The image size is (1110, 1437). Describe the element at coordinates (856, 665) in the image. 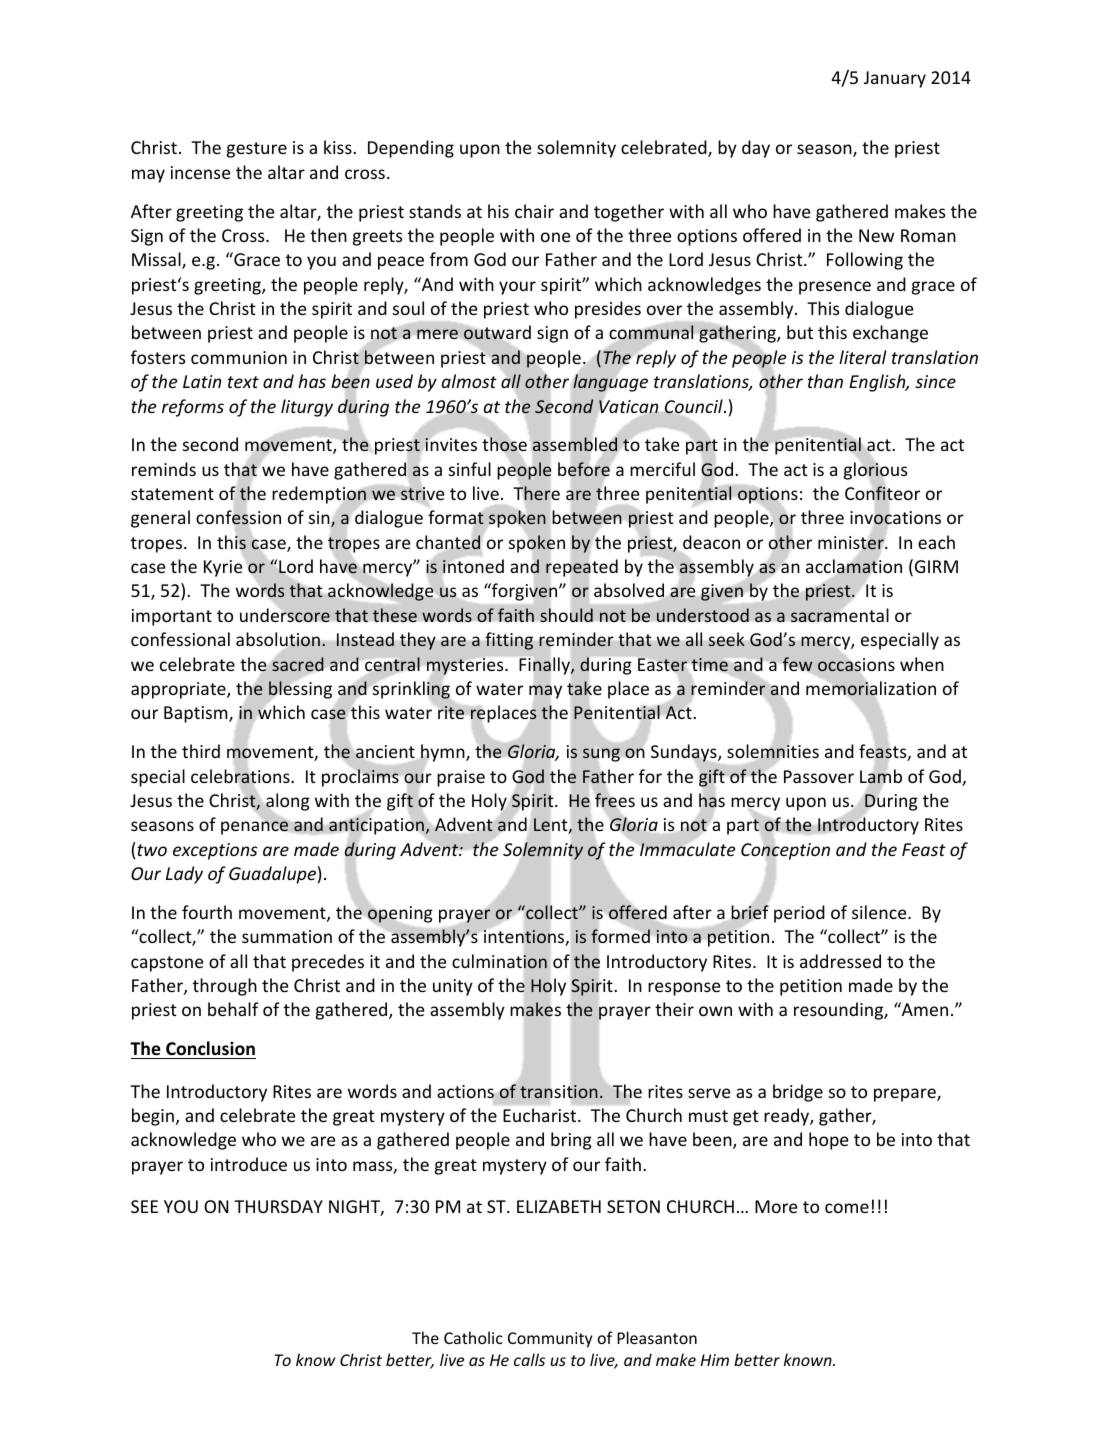

I see `occasions` at that location.
